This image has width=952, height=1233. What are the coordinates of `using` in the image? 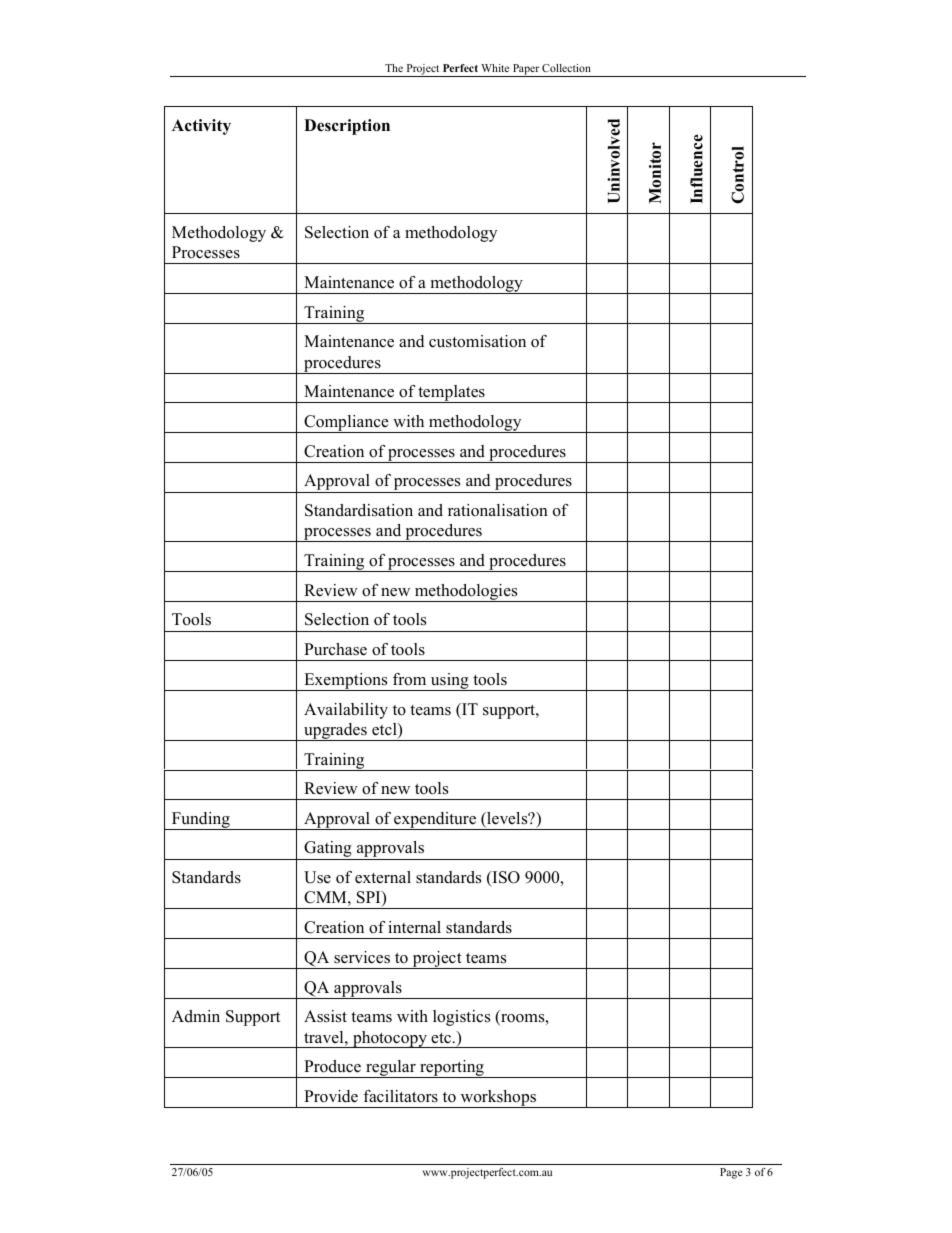 It's located at (449, 682).
